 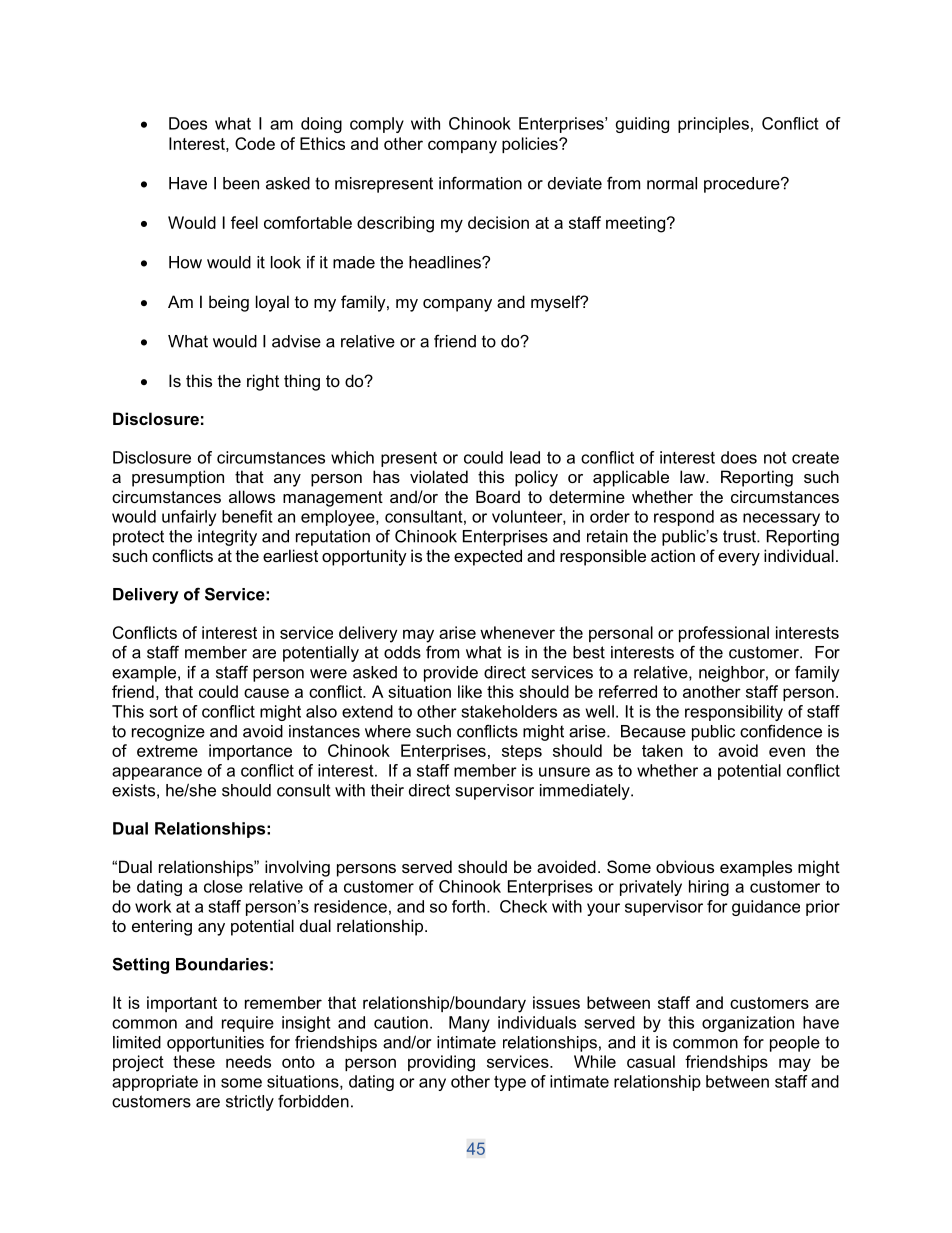 I want to click on Code, so click(x=255, y=143).
